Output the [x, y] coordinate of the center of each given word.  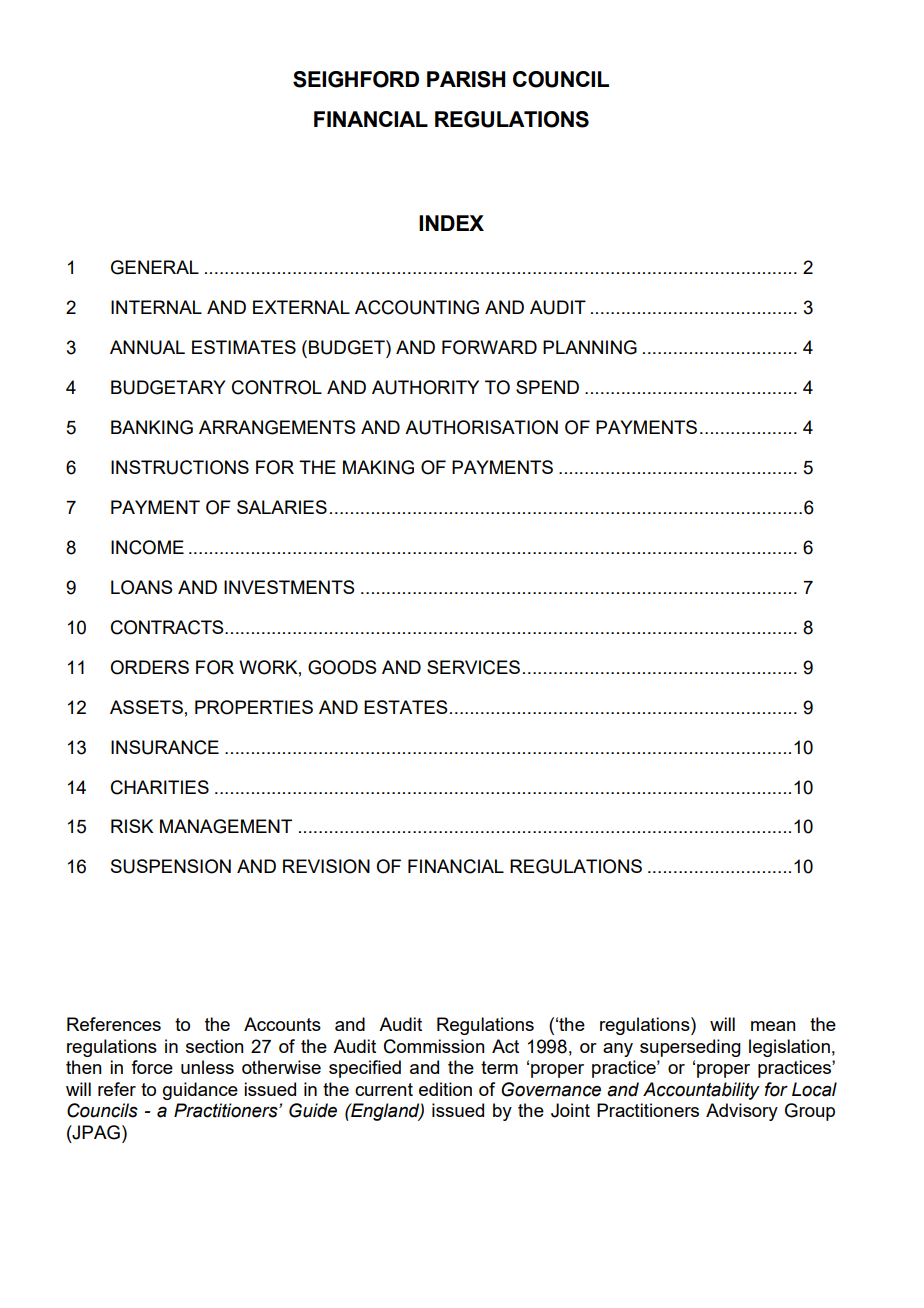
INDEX [451, 223]
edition [445, 1089]
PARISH [466, 79]
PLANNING [590, 347]
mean [773, 1026]
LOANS [141, 587]
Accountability [701, 1091]
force [152, 1067]
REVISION [326, 866]
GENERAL [155, 267]
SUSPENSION [171, 866]
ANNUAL [147, 347]
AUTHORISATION [481, 427]
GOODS [342, 667]
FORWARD [489, 347]
